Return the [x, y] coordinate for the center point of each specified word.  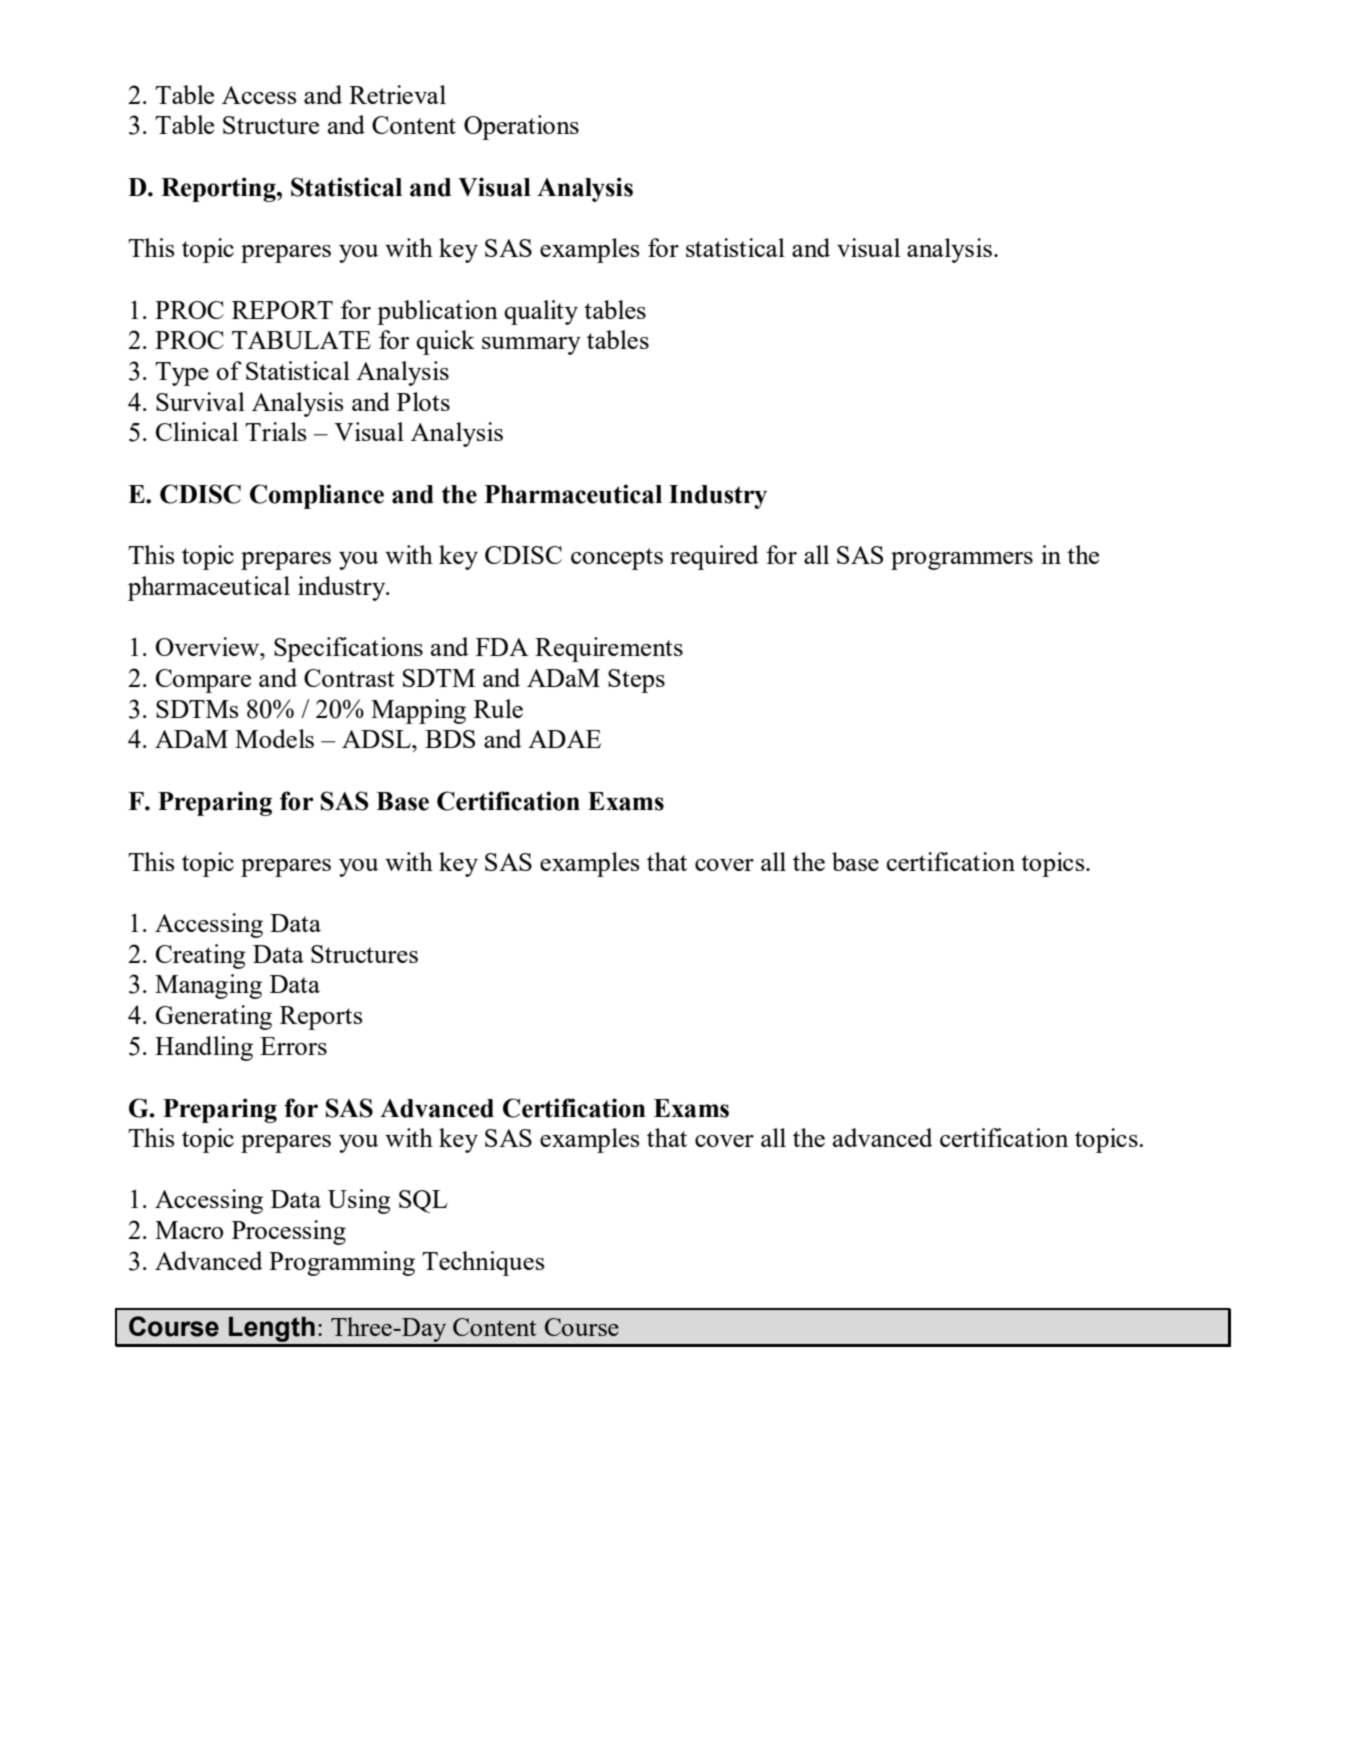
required [714, 557]
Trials [276, 431]
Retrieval [397, 94]
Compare [203, 681]
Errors [293, 1046]
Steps [636, 681]
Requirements [609, 649]
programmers [962, 561]
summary [531, 346]
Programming [342, 1263]
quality [541, 312]
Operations [521, 127]
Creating [201, 956]
